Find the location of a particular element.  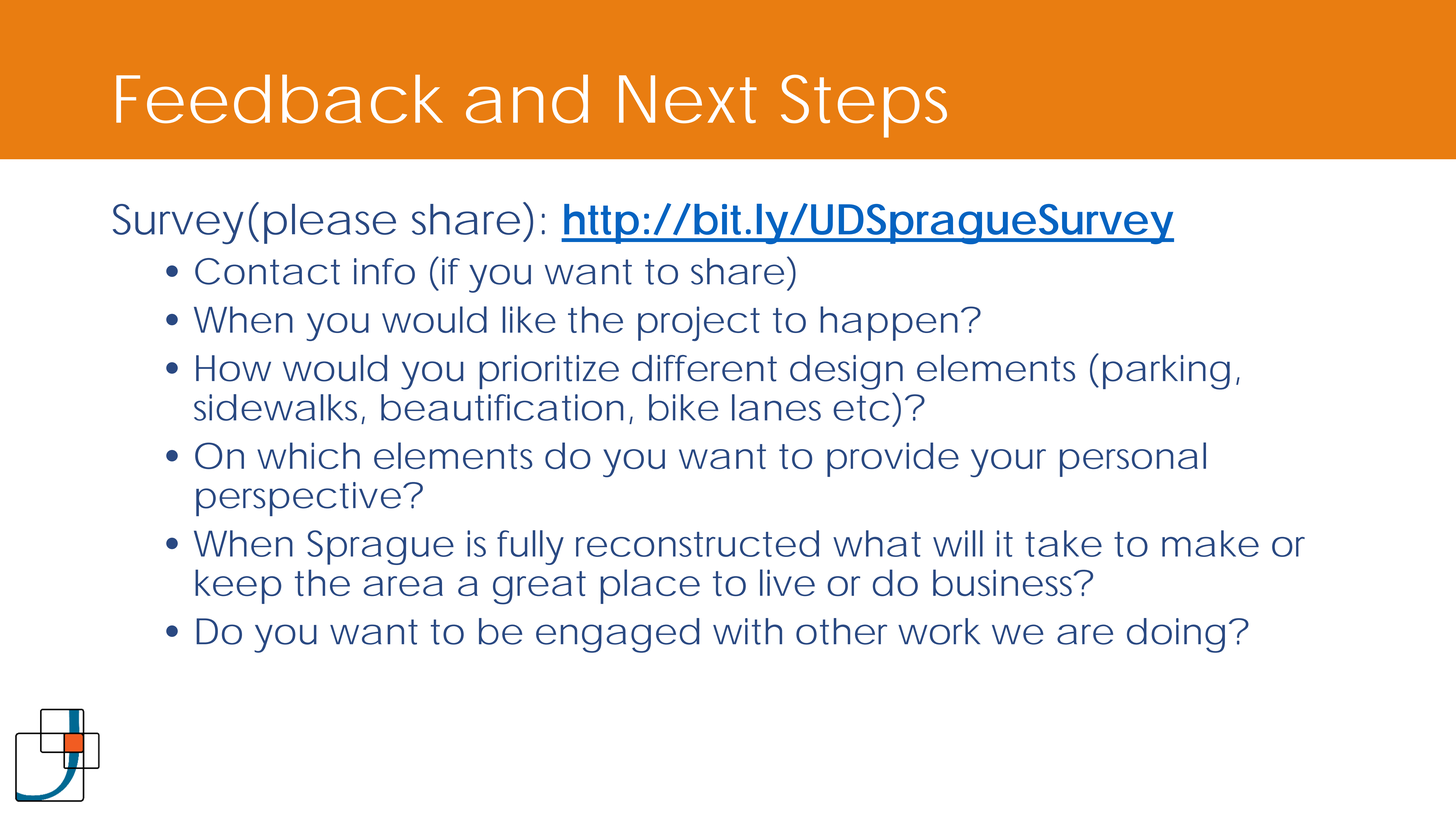

design is located at coordinates (846, 372).
